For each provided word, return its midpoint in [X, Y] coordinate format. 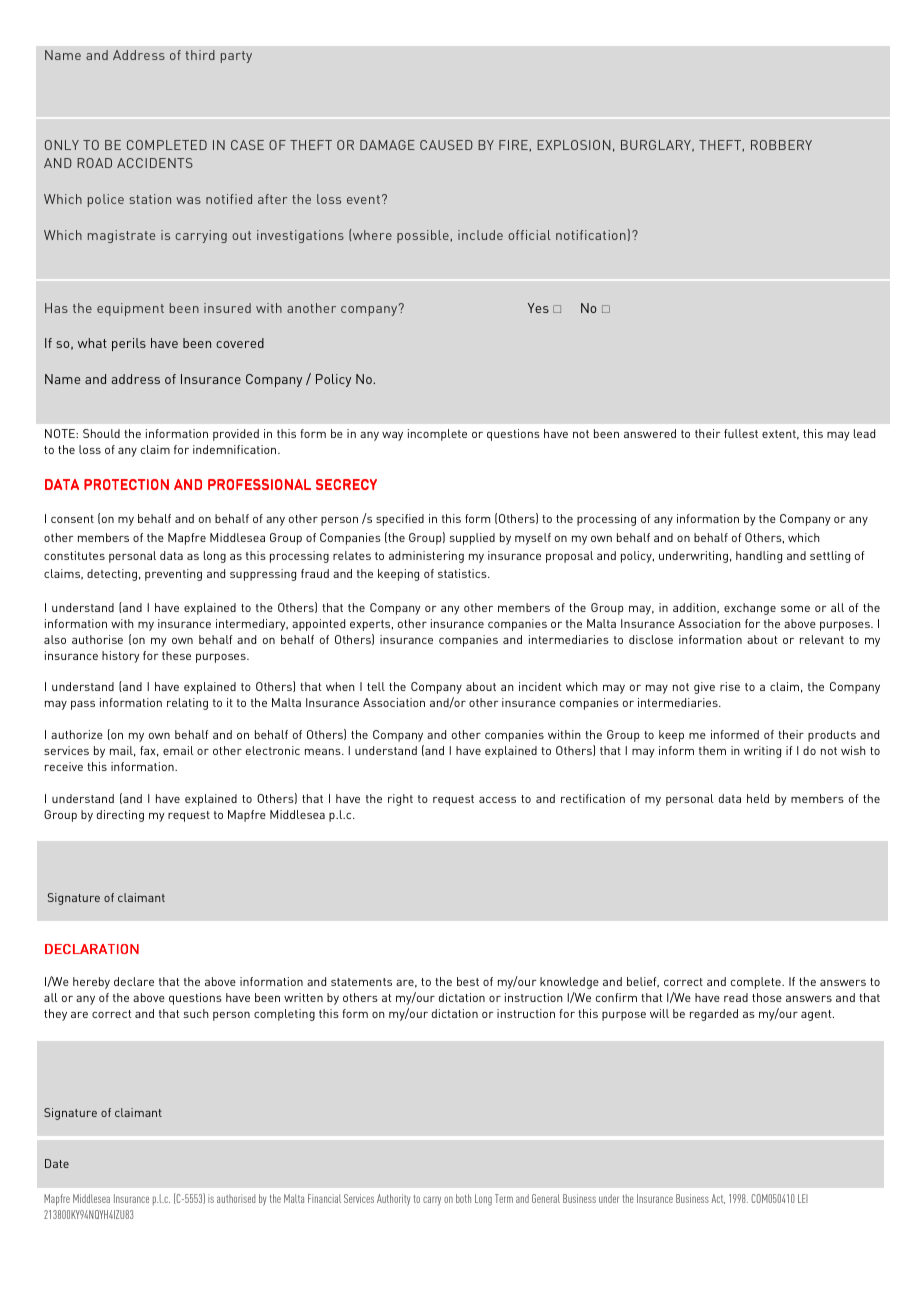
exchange [750, 609]
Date [57, 1163]
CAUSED [446, 145]
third [200, 55]
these [176, 655]
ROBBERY [781, 145]
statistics [463, 573]
